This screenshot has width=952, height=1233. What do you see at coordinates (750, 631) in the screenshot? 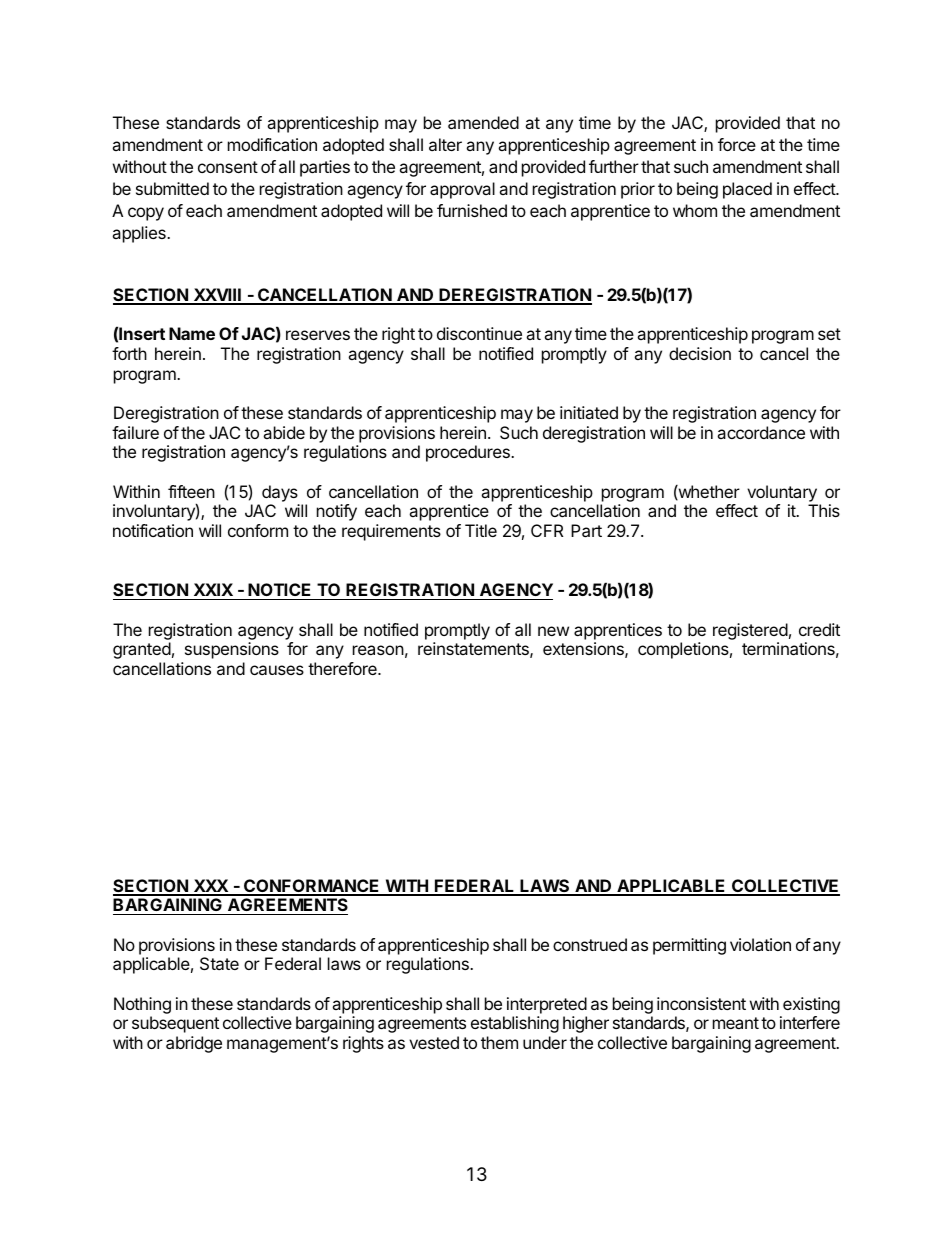
I see `registered` at bounding box center [750, 631].
